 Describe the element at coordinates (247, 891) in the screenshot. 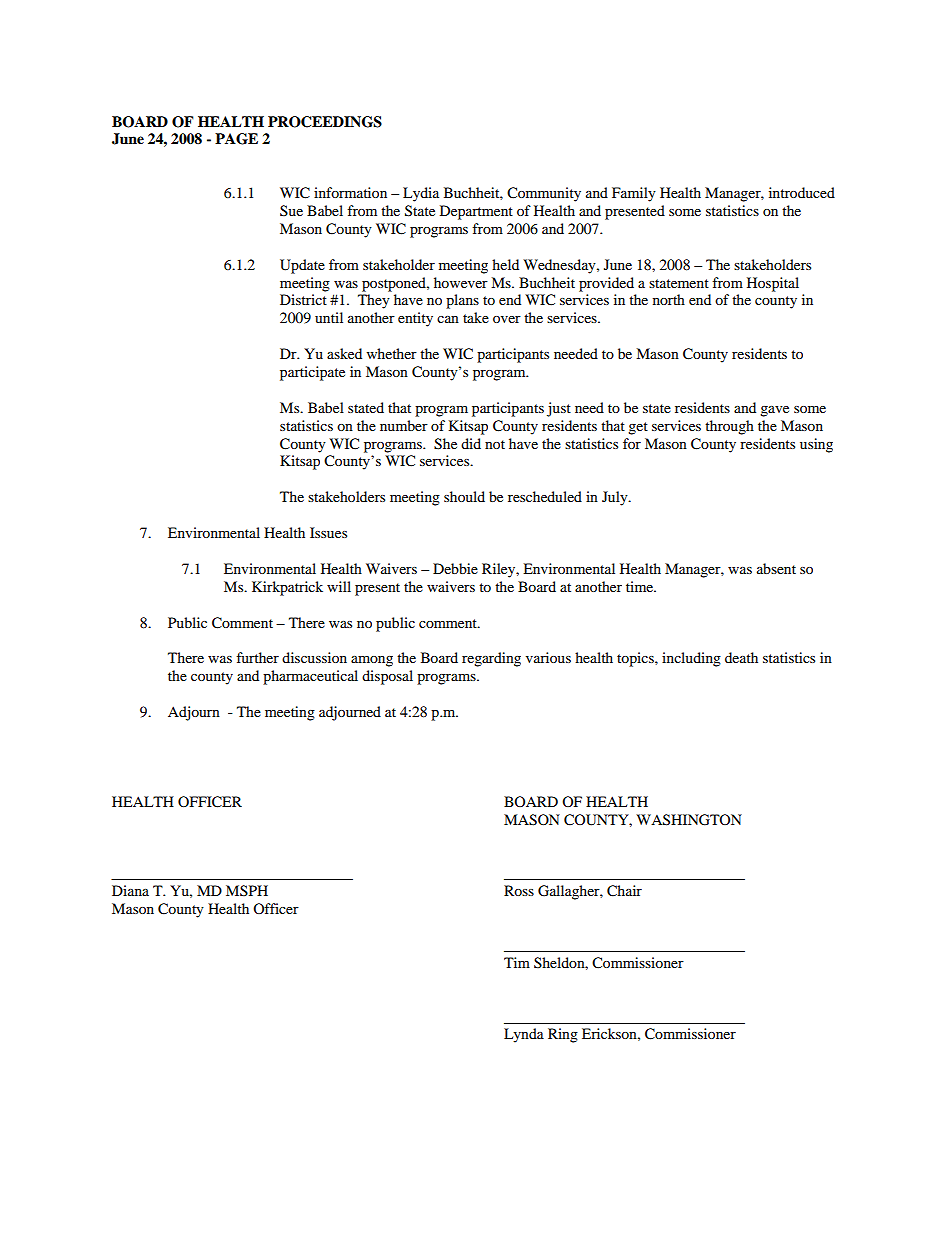

I see `MSPH` at that location.
